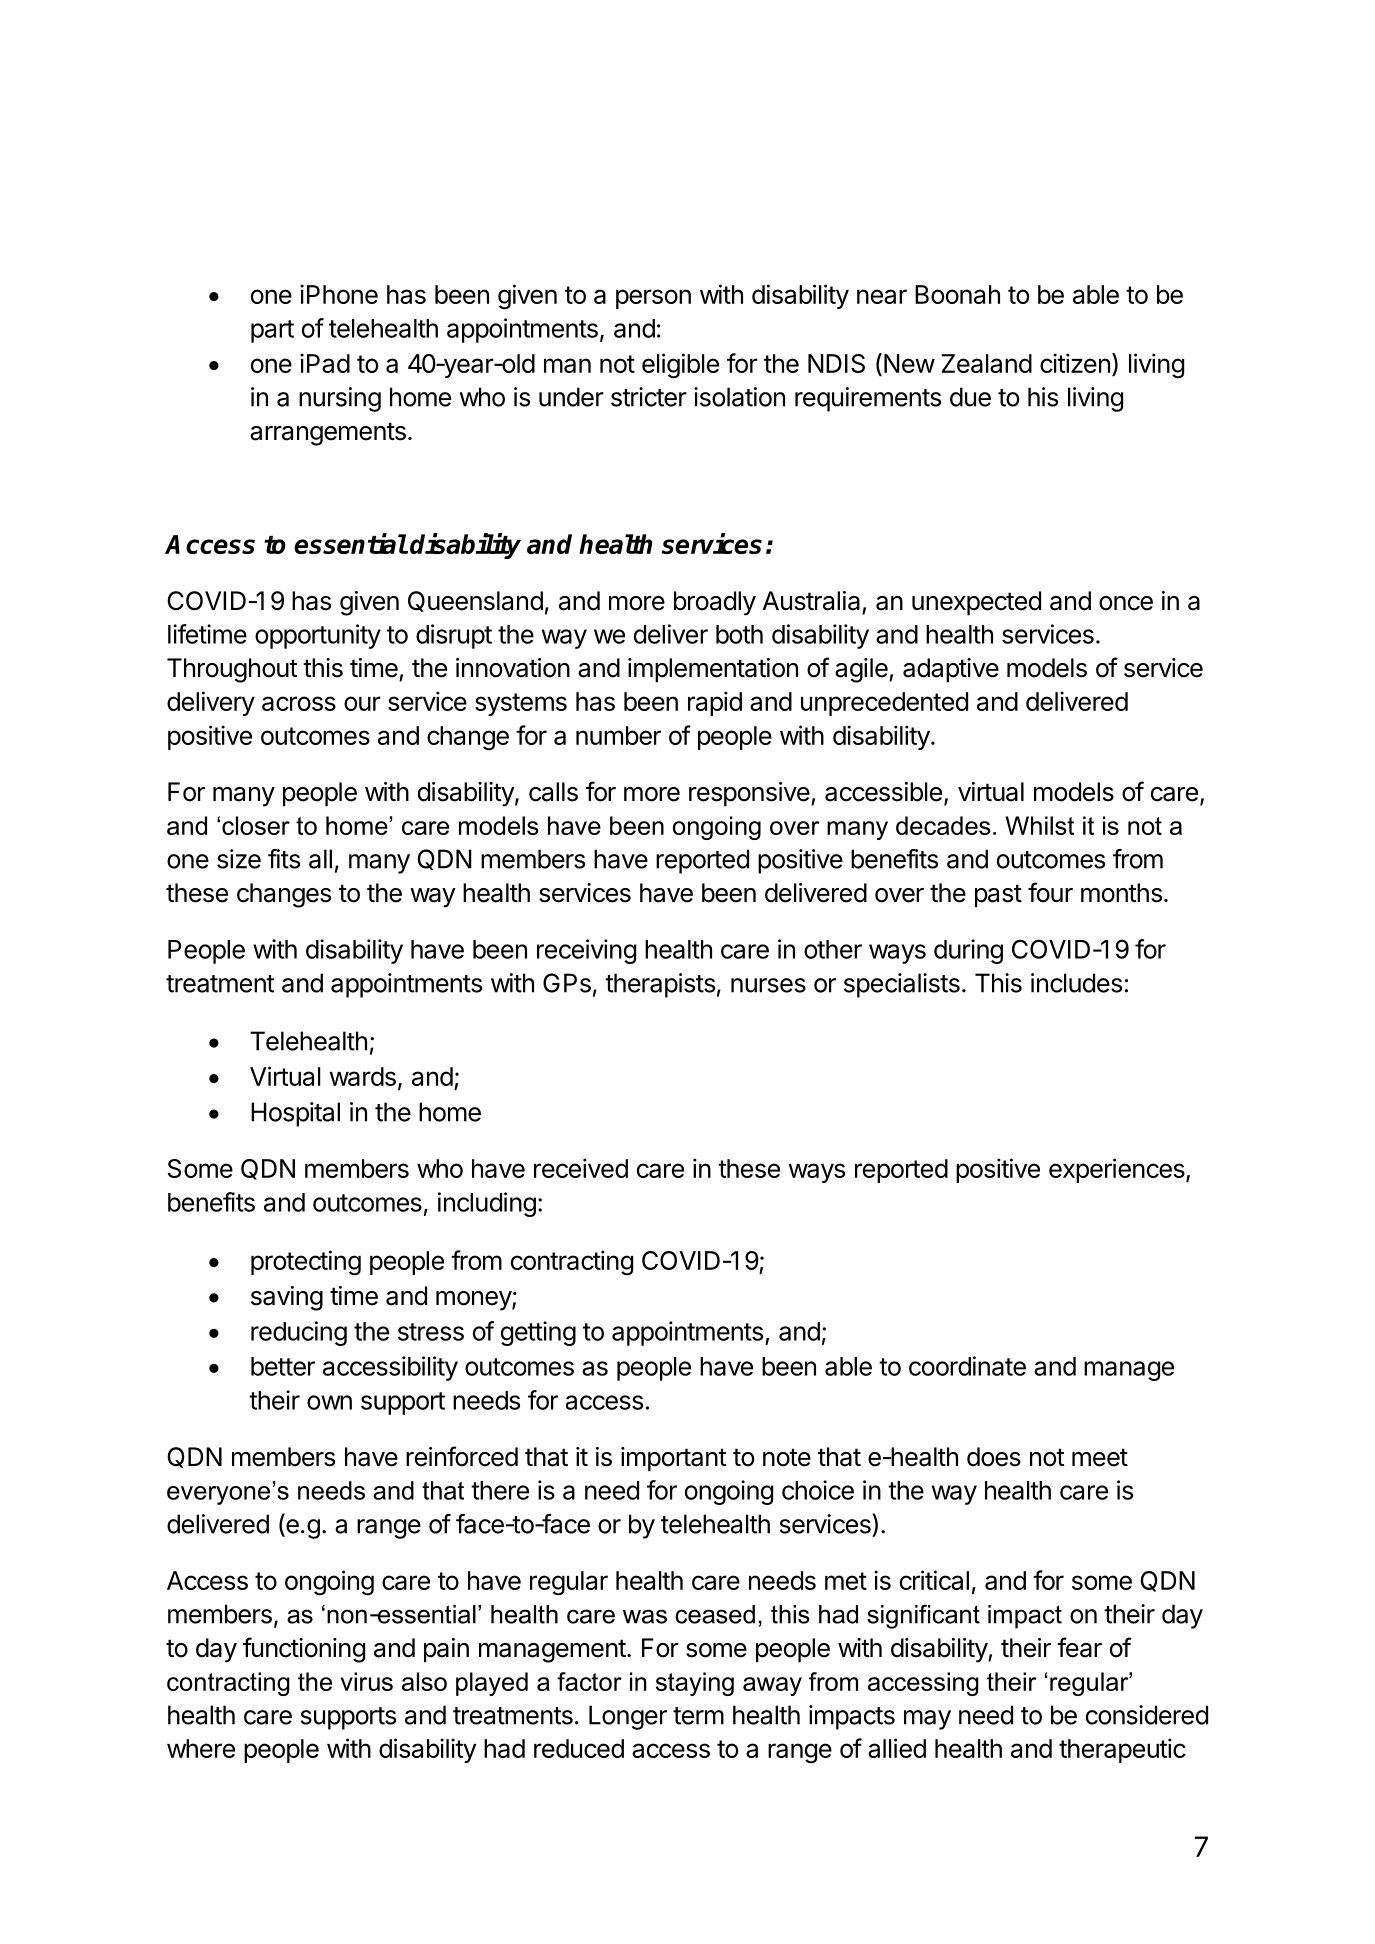 This screenshot has width=1375, height=1944. Describe the element at coordinates (680, 366) in the screenshot. I see `eligible` at that location.
